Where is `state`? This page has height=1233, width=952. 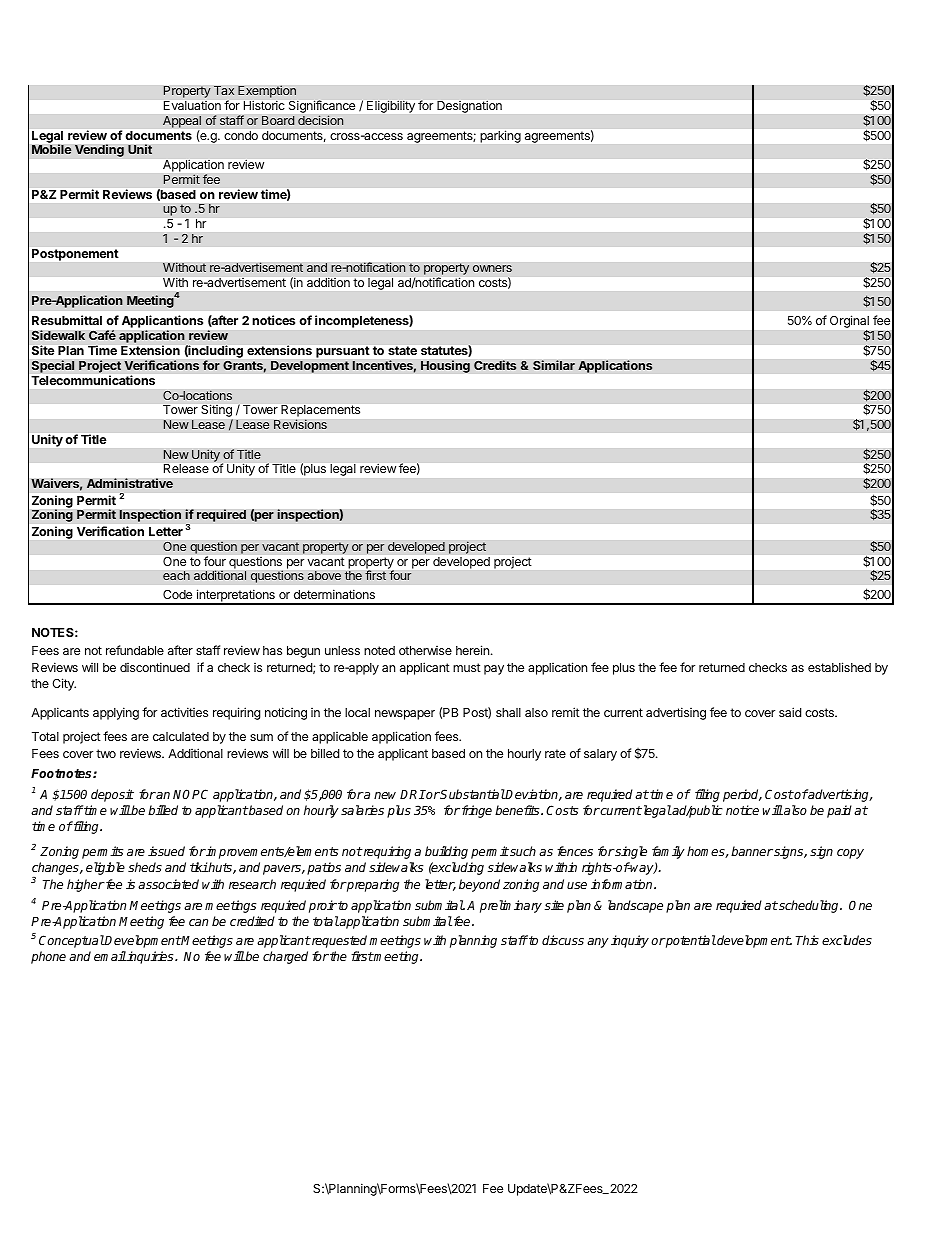 state is located at coordinates (403, 350).
